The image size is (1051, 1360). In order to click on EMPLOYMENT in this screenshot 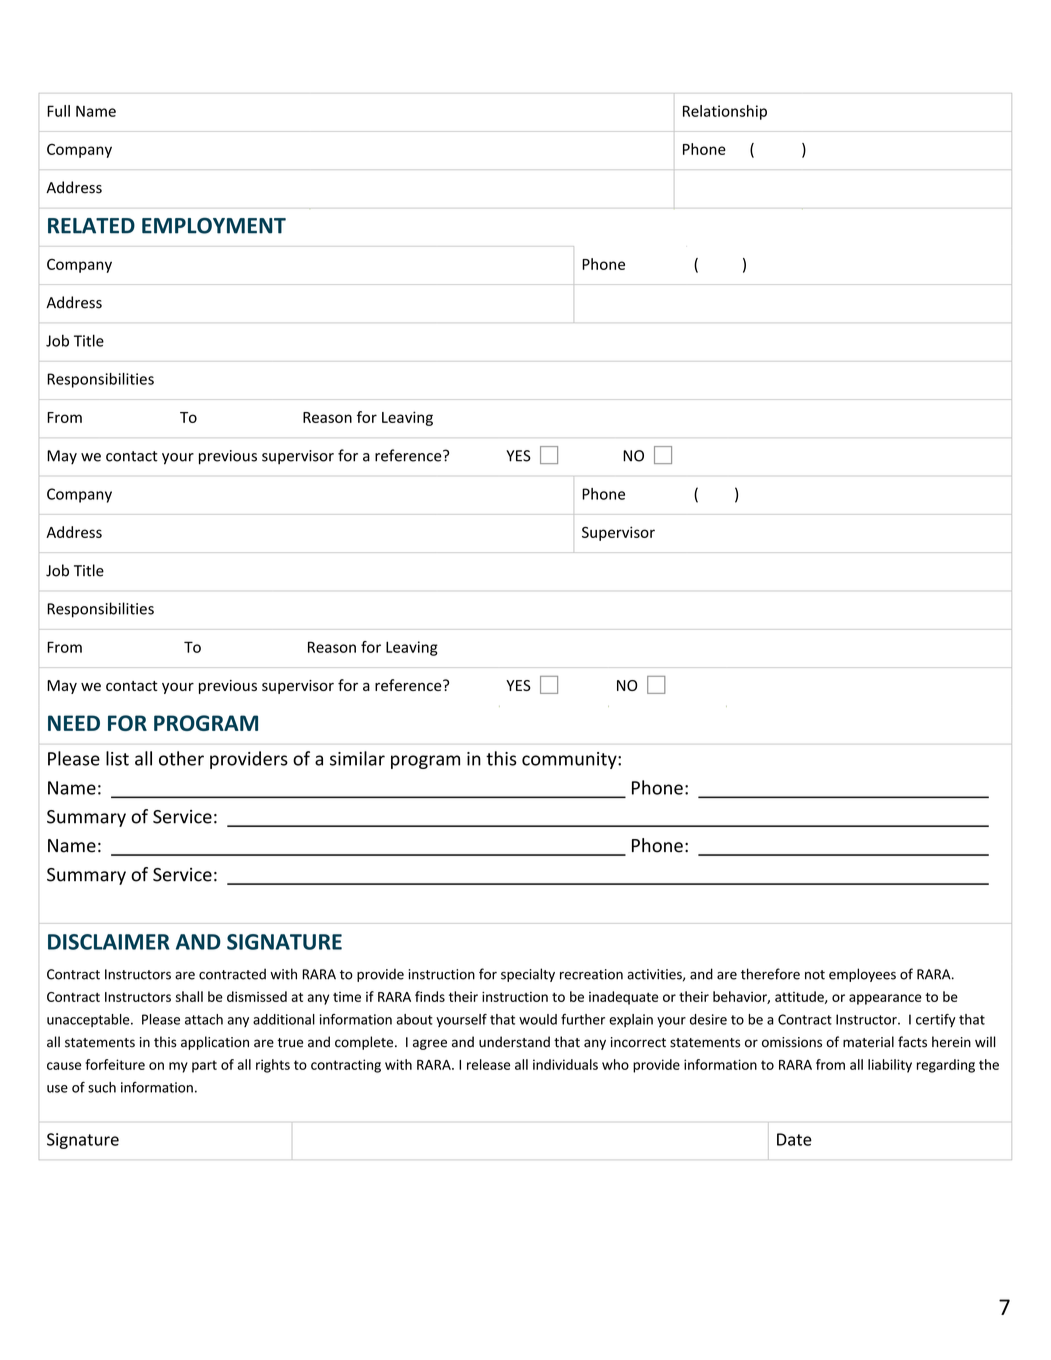, I will do `click(214, 225)`.
